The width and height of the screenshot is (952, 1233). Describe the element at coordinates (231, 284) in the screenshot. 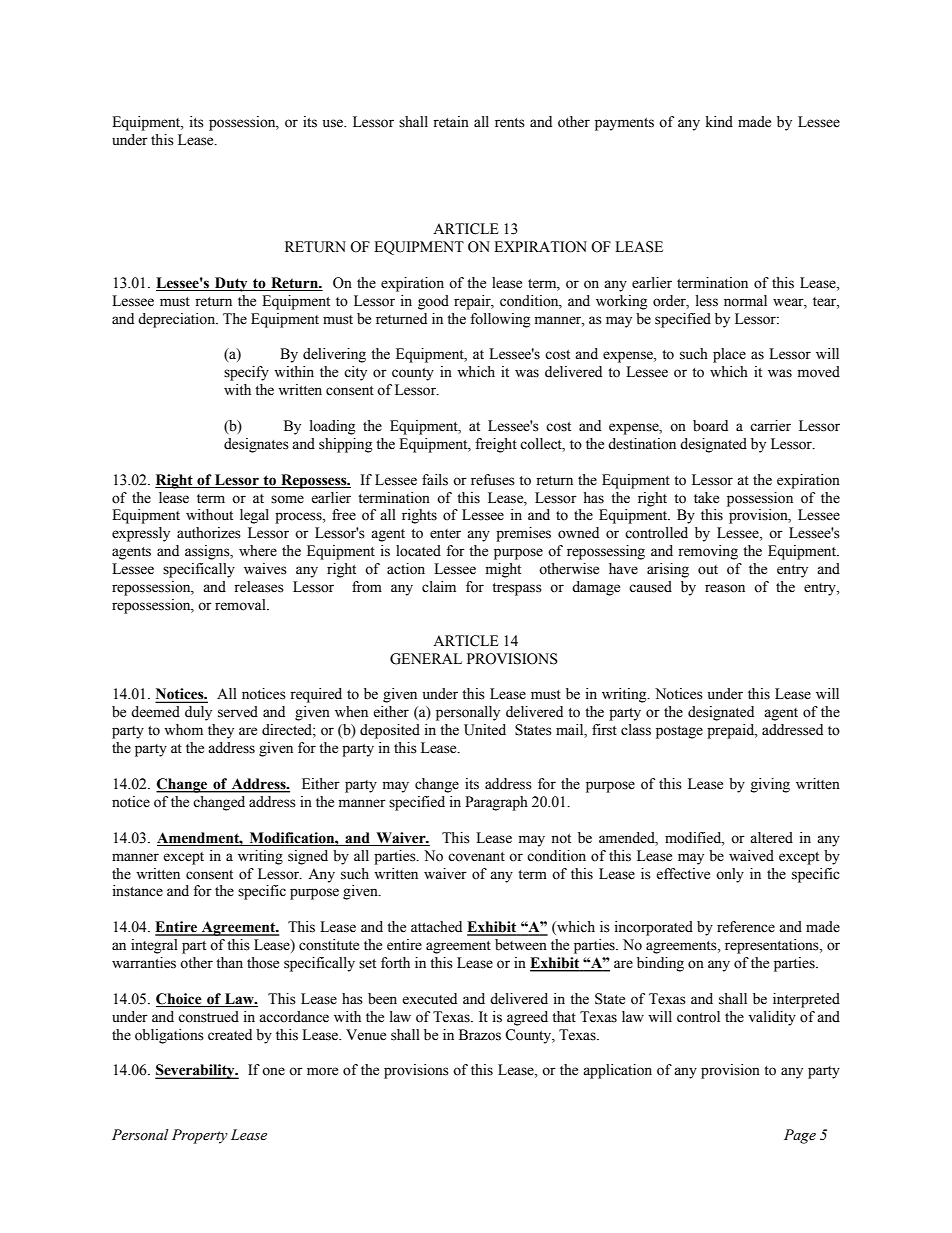

I see `Duty` at that location.
